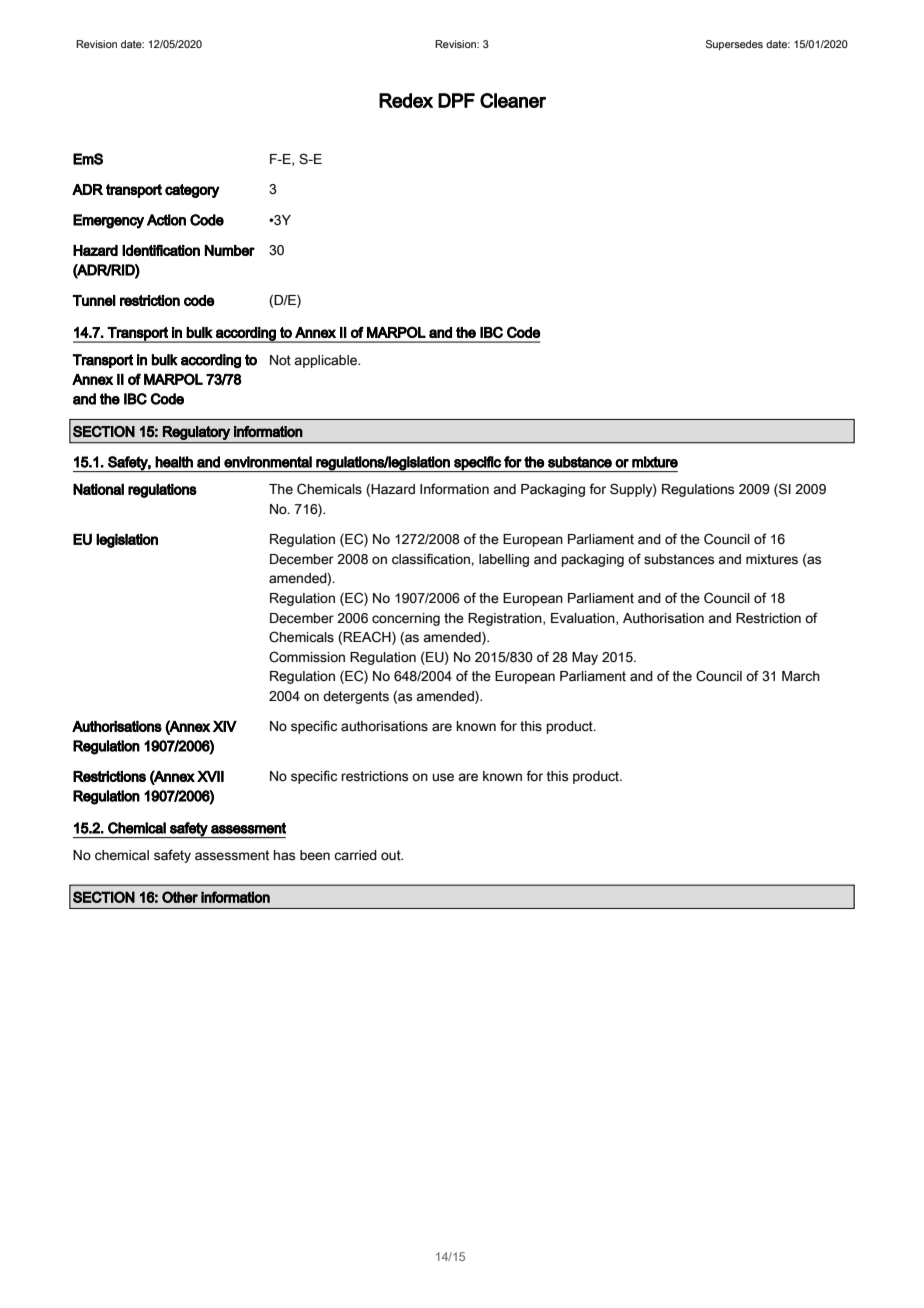 This screenshot has width=924, height=1308. What do you see at coordinates (443, 777) in the screenshot?
I see `use` at bounding box center [443, 777].
